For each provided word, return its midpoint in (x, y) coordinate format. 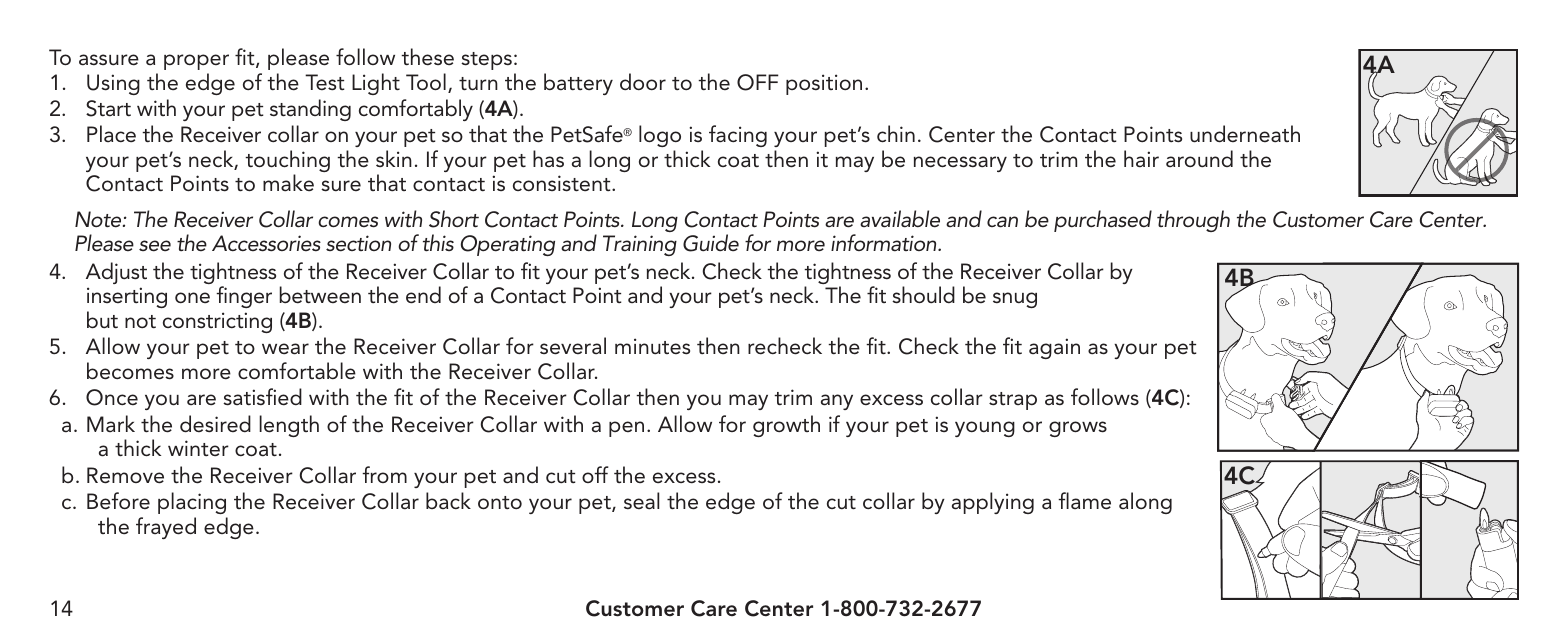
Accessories (266, 243)
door (643, 81)
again (1054, 348)
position (824, 84)
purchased (1103, 221)
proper (196, 62)
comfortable (297, 371)
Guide (711, 243)
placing (192, 503)
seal (641, 501)
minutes (652, 346)
